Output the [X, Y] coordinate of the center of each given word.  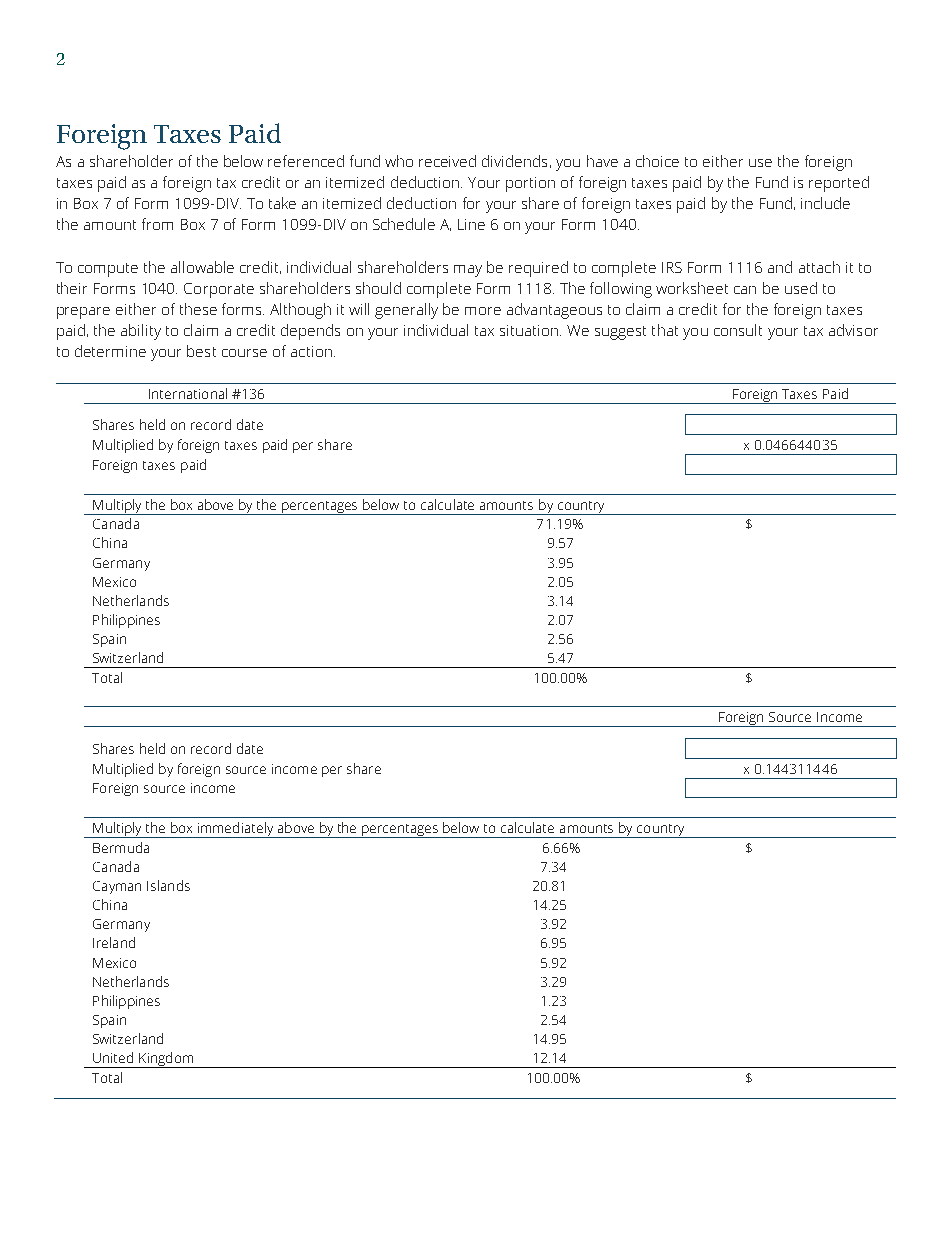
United [113, 1057]
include [825, 203]
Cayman [117, 887]
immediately [236, 830]
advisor [853, 330]
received [447, 161]
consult [738, 330]
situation [530, 330]
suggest [620, 333]
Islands [168, 885]
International [188, 393]
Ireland [114, 942]
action [311, 351]
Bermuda [121, 847]
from [157, 224]
